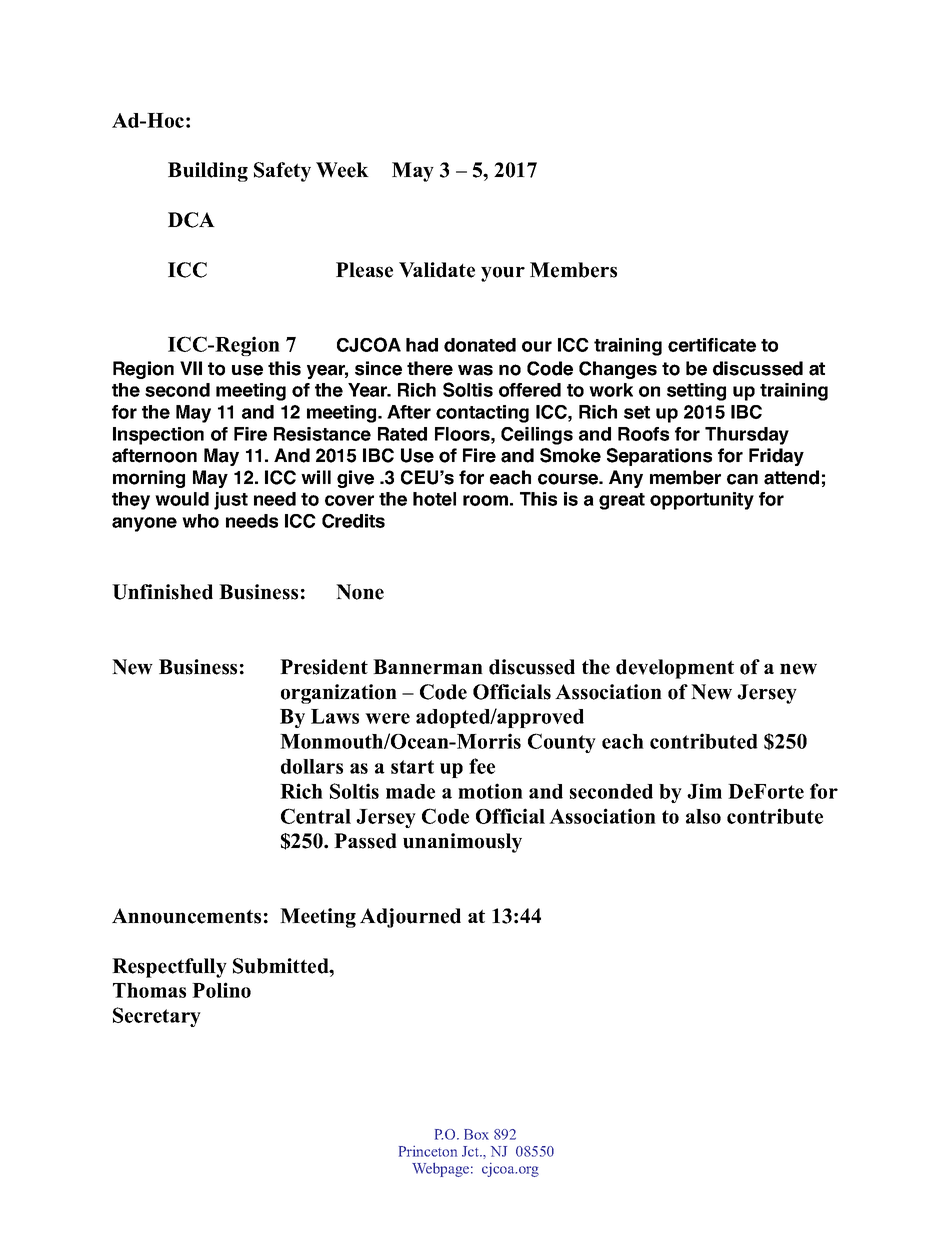  I want to click on also, so click(703, 816).
